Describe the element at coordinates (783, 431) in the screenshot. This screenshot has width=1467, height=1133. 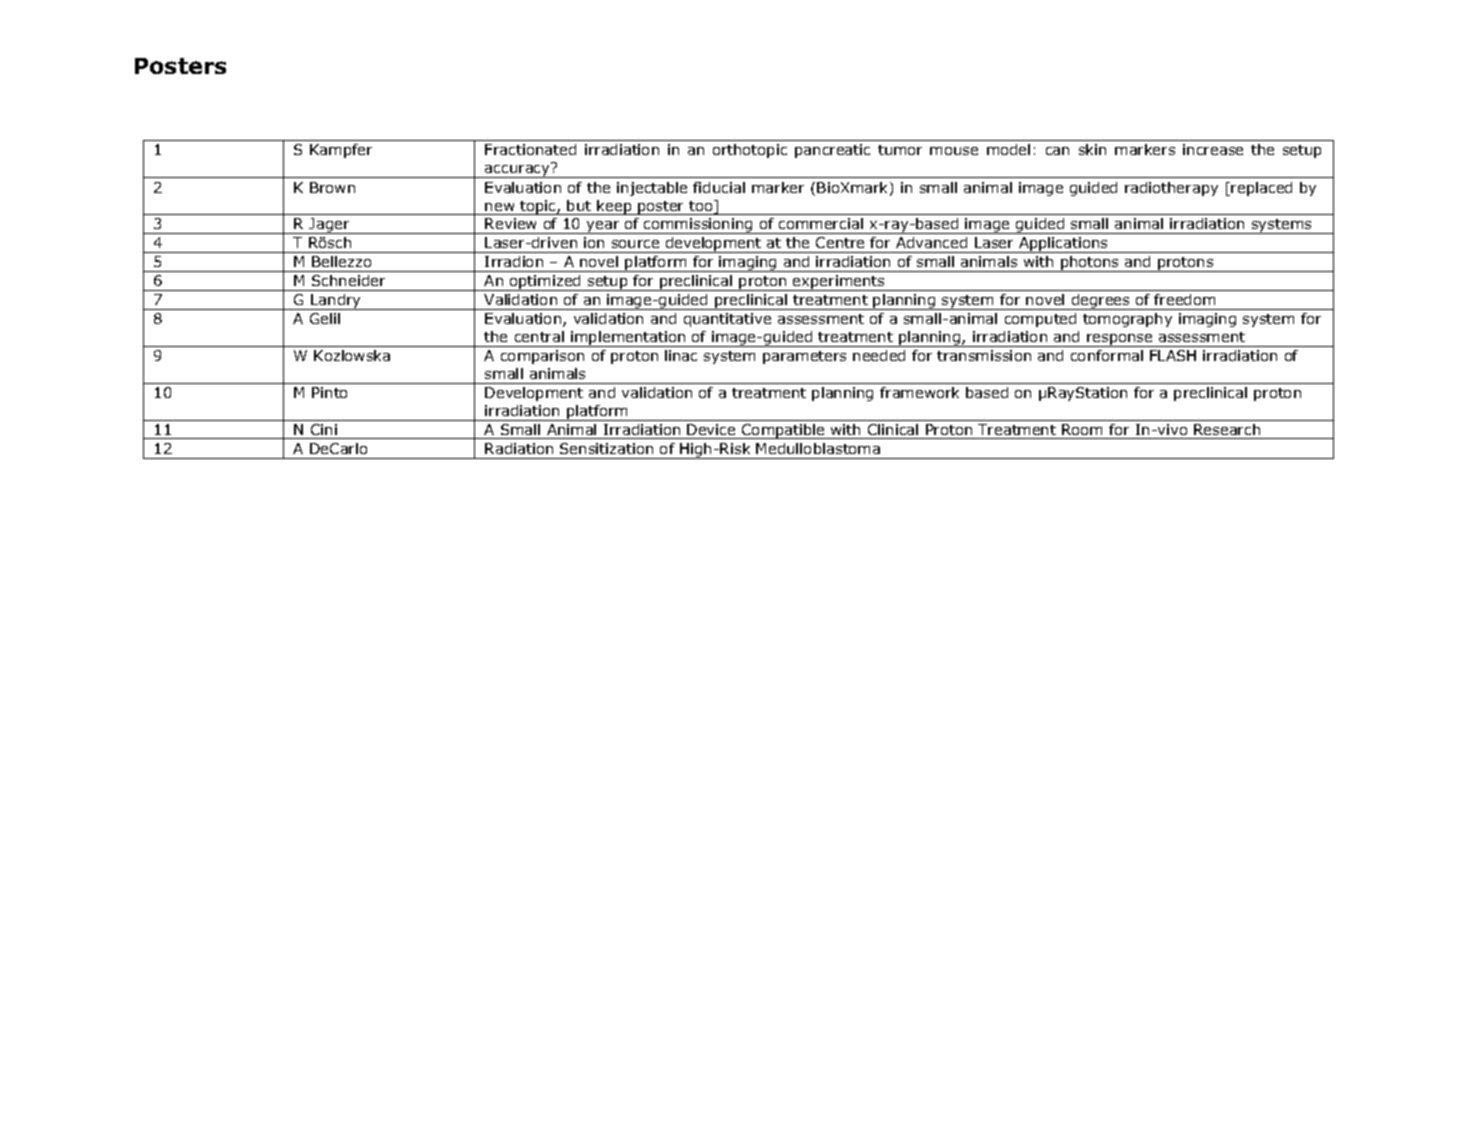
I see `Compatible` at that location.
